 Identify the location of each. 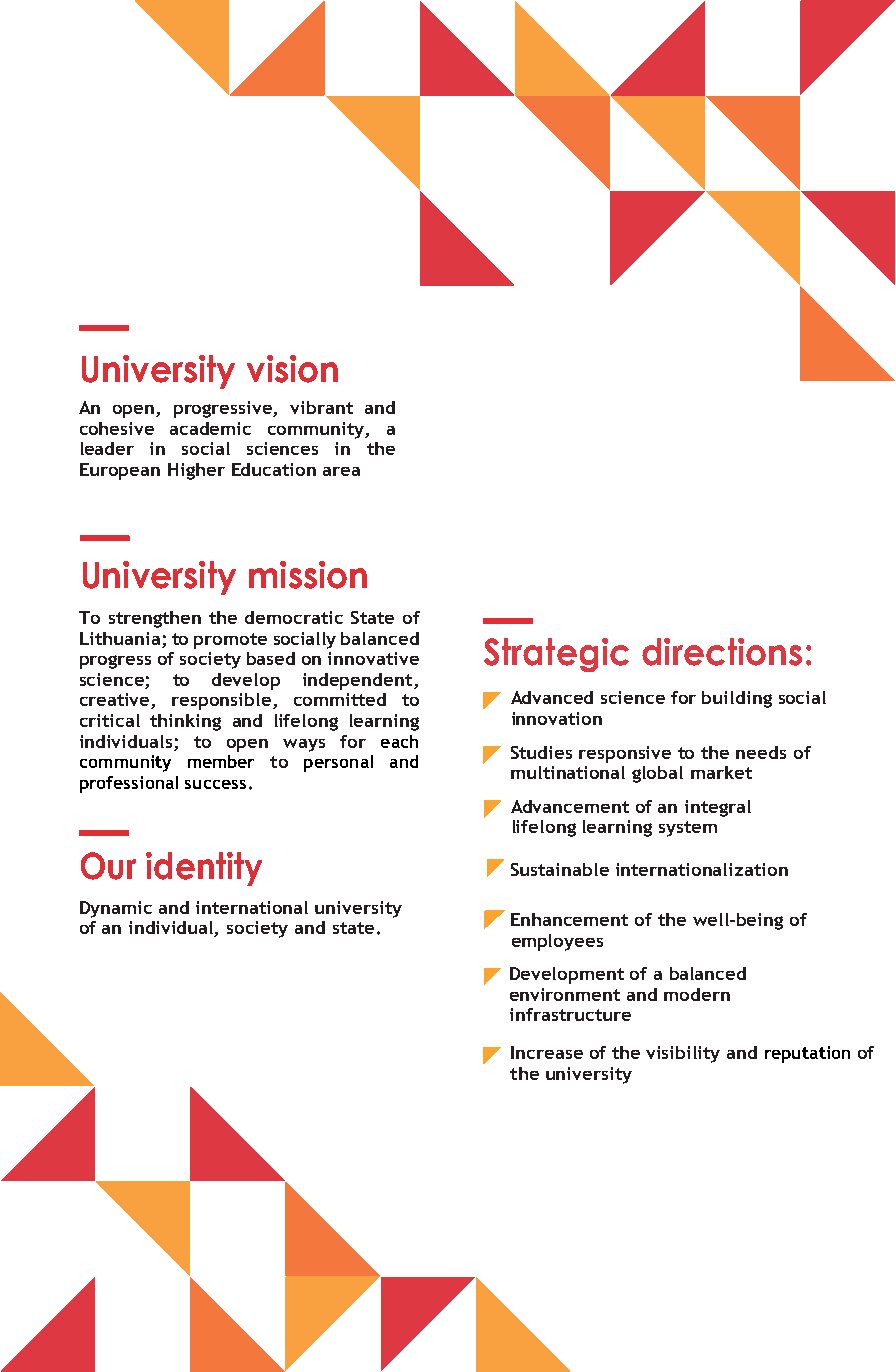
(399, 741).
